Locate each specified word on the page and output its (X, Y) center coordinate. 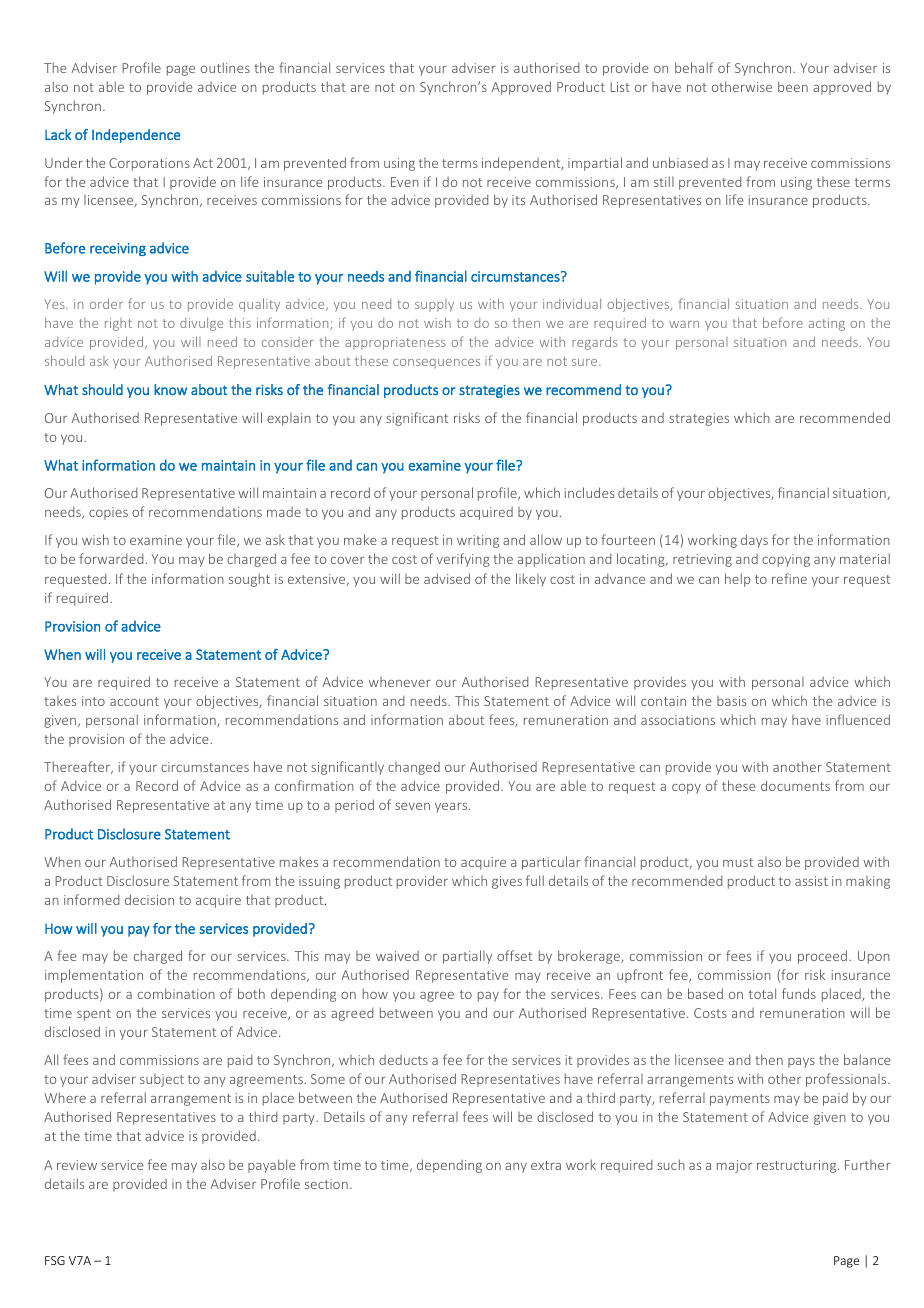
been (793, 86)
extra (546, 1165)
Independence (136, 136)
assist (811, 881)
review (77, 1165)
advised (447, 578)
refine (789, 578)
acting (826, 324)
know (170, 389)
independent (522, 164)
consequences (436, 364)
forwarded (111, 558)
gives (507, 882)
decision (149, 899)
